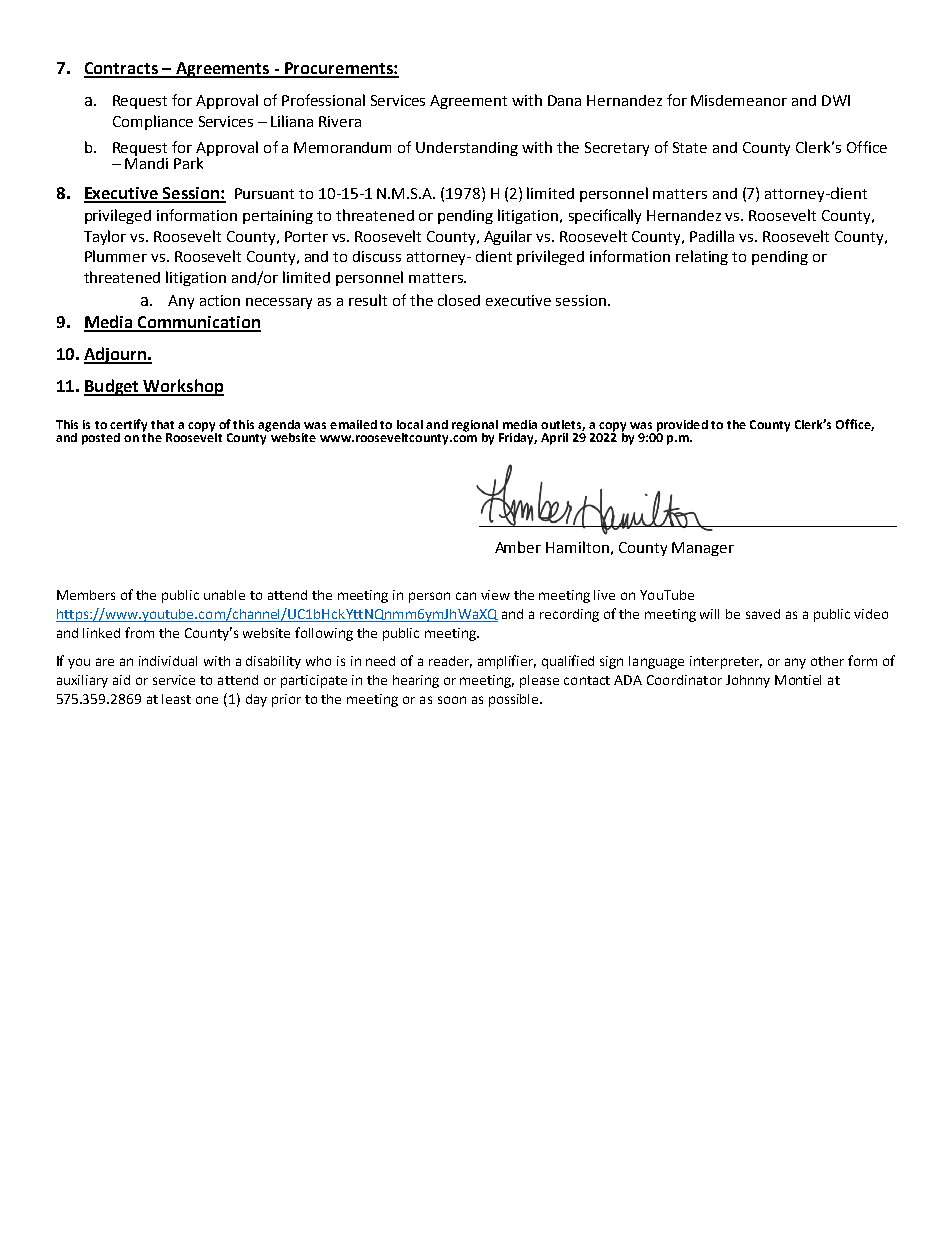 The image size is (952, 1233). Describe the element at coordinates (748, 681) in the screenshot. I see `Johnny` at that location.
